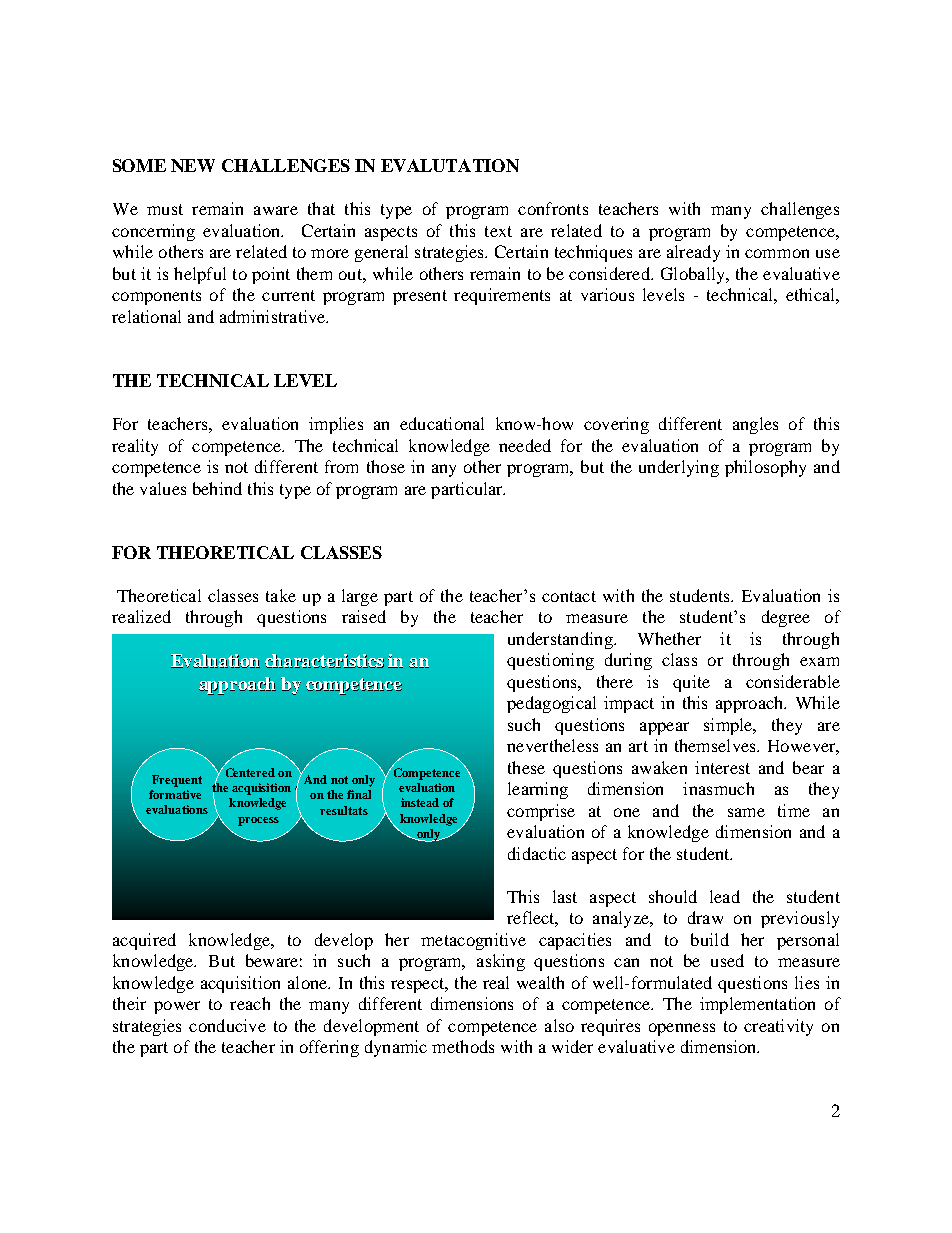 The image size is (952, 1233). What do you see at coordinates (777, 253) in the screenshot?
I see `common` at bounding box center [777, 253].
